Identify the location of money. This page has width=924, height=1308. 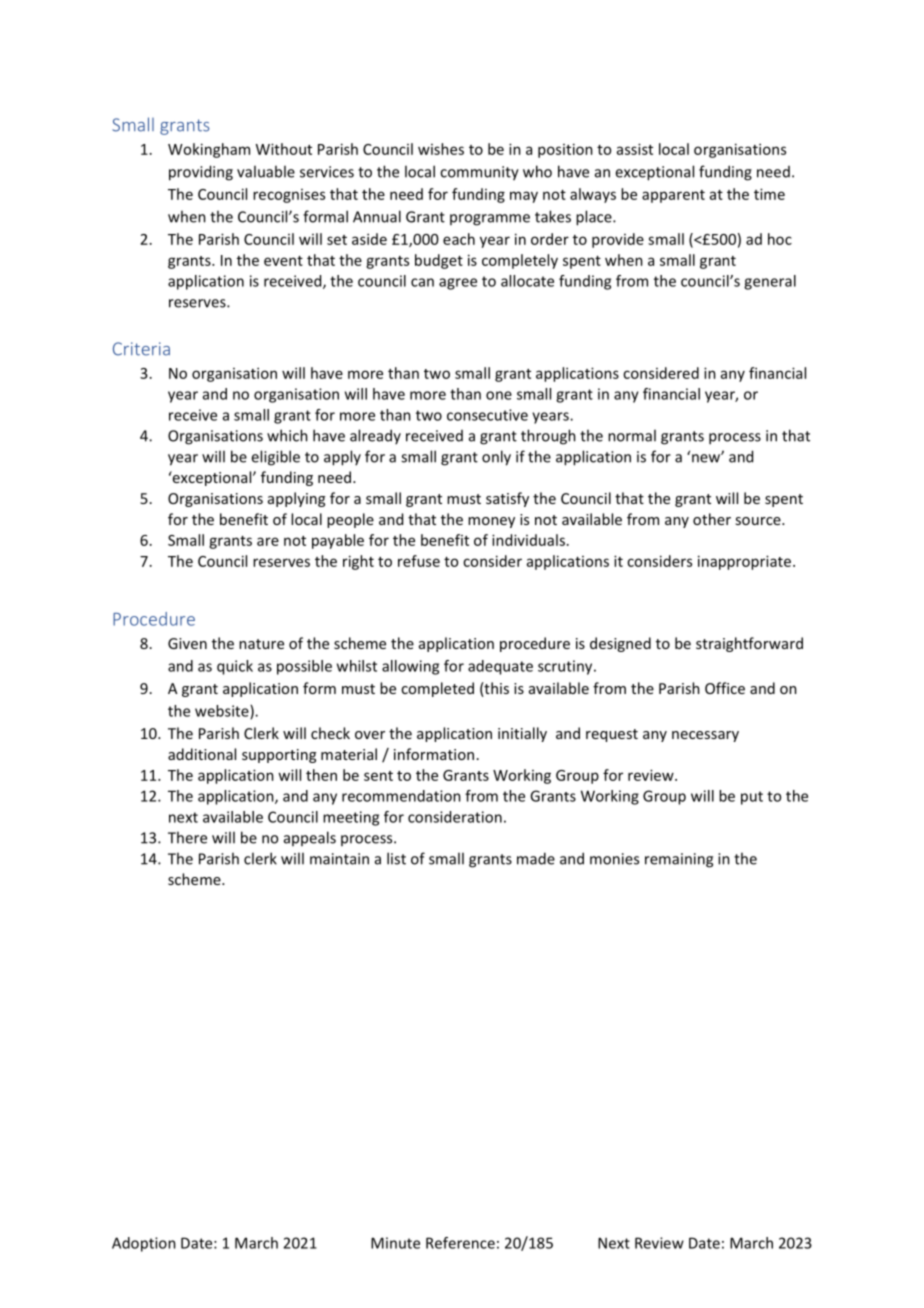
(491, 522).
